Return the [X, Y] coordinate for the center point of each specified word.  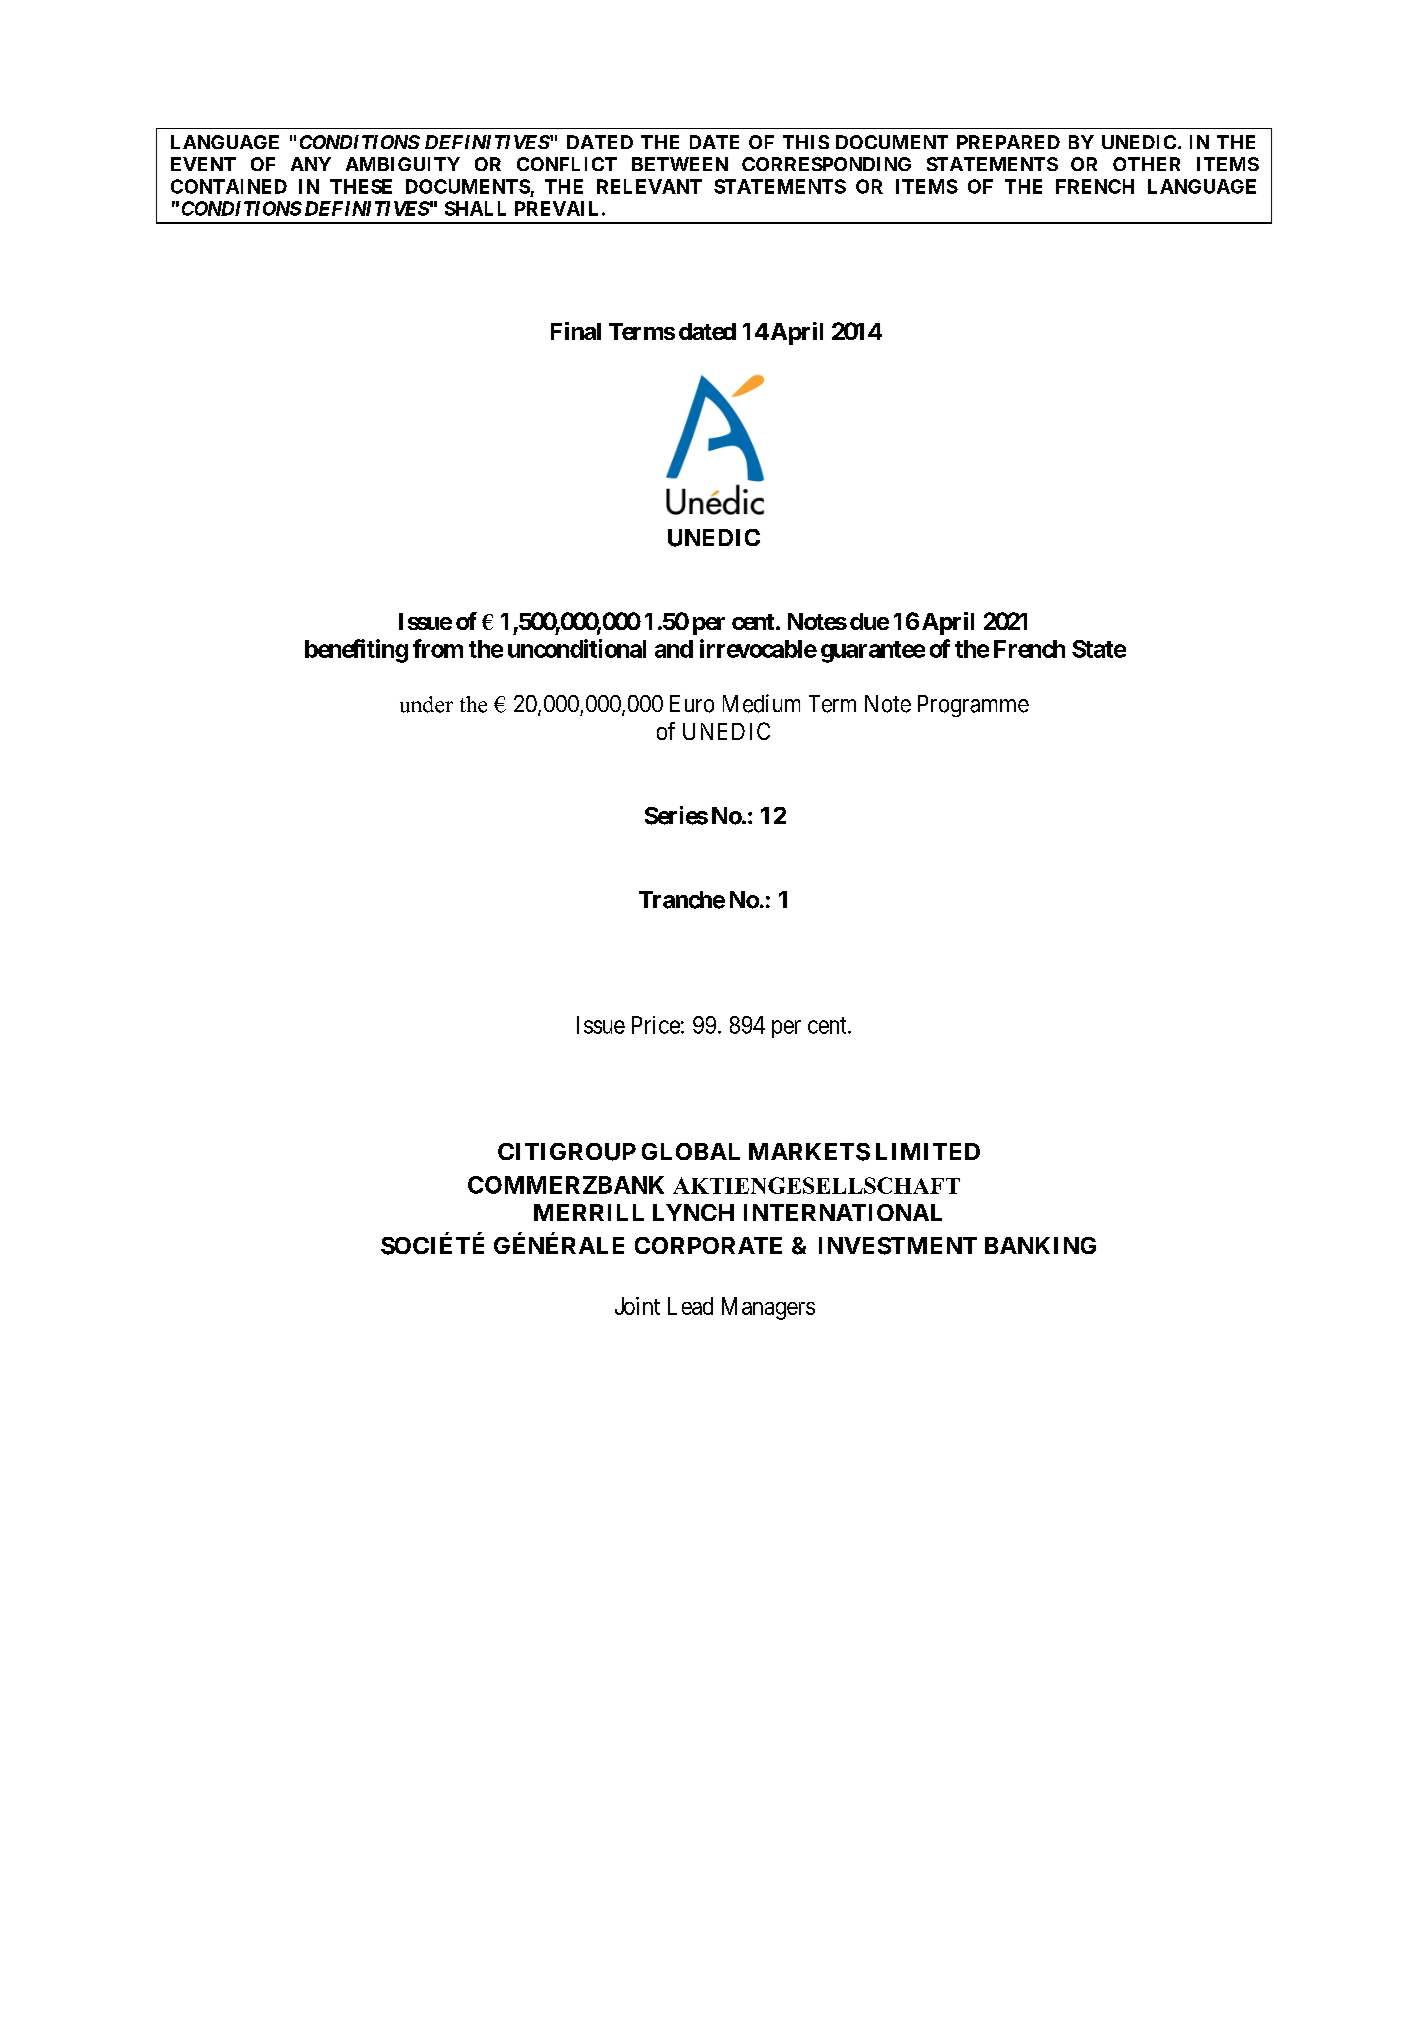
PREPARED [1008, 142]
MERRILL [589, 1212]
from [438, 648]
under [426, 704]
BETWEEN [680, 164]
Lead [690, 1306]
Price [656, 1025]
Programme [973, 706]
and [674, 649]
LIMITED [928, 1151]
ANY [311, 164]
